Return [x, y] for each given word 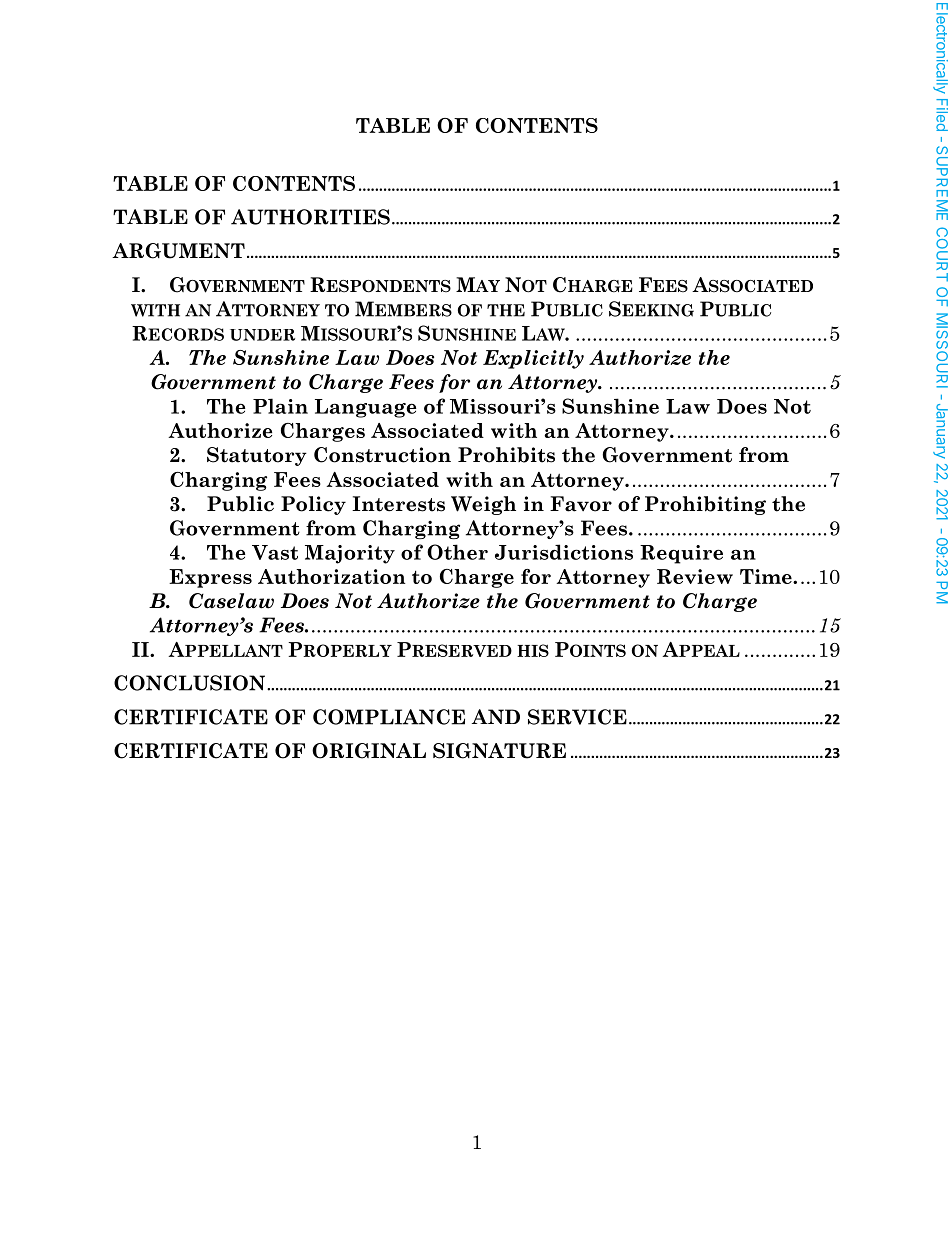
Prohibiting [705, 505]
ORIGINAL [369, 751]
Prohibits [506, 455]
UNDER [262, 335]
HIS [533, 650]
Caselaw [231, 601]
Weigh [483, 505]
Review [695, 576]
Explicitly [533, 359]
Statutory [257, 456]
